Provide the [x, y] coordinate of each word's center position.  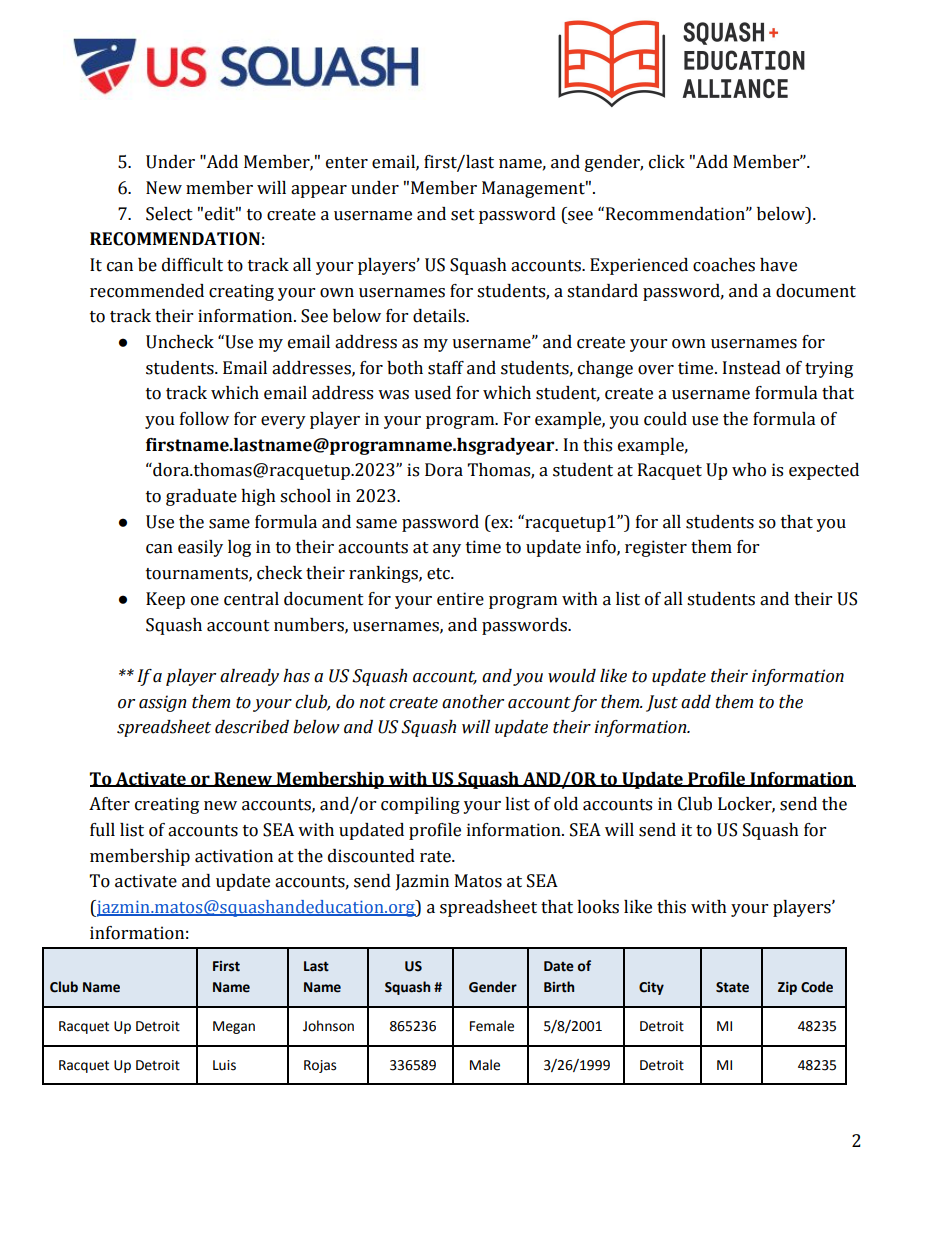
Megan [234, 1027]
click [667, 162]
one [205, 601]
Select [169, 214]
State [732, 987]
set [463, 215]
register [656, 548]
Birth [559, 987]
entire [460, 599]
